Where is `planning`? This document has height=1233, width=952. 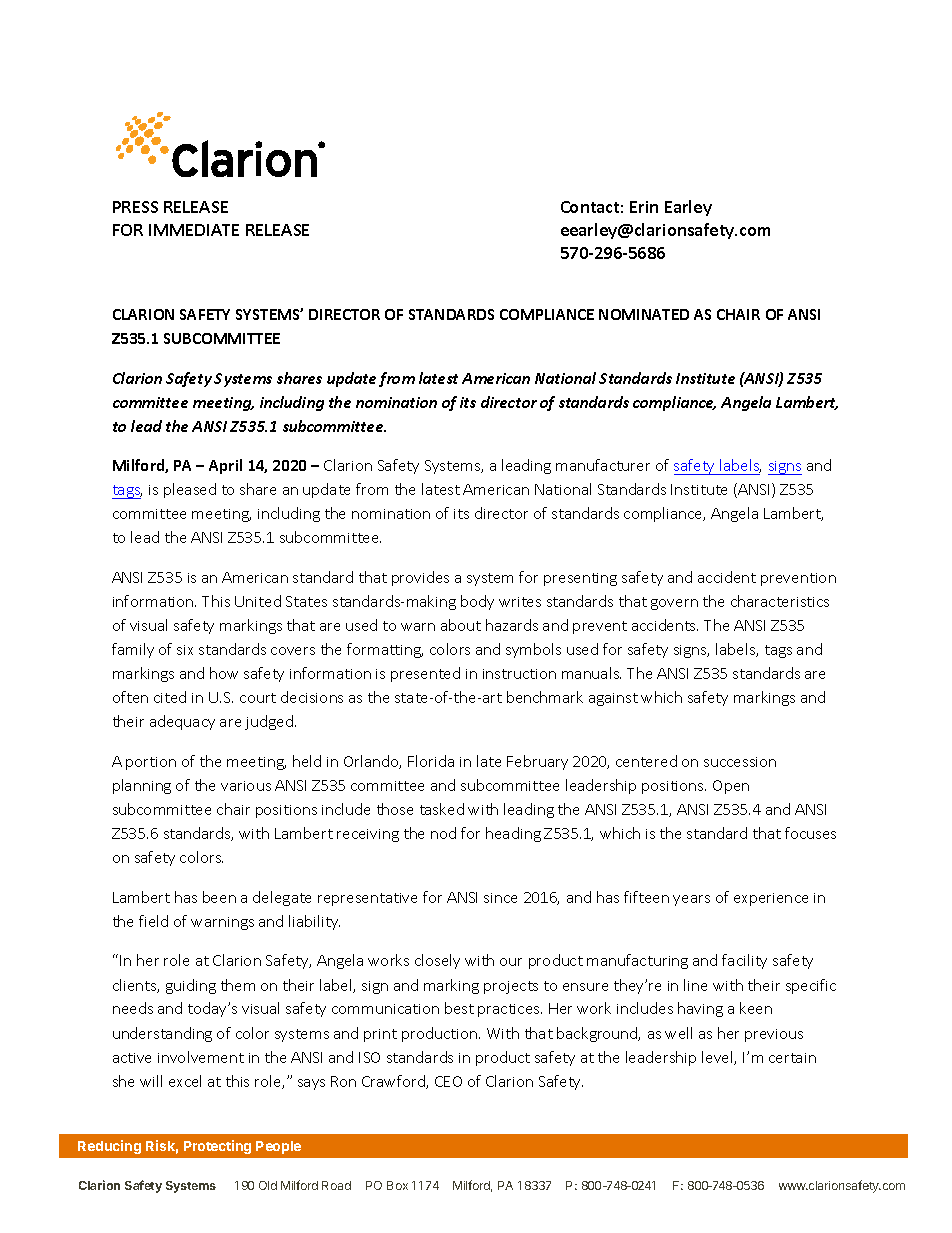
planning is located at coordinates (142, 786).
